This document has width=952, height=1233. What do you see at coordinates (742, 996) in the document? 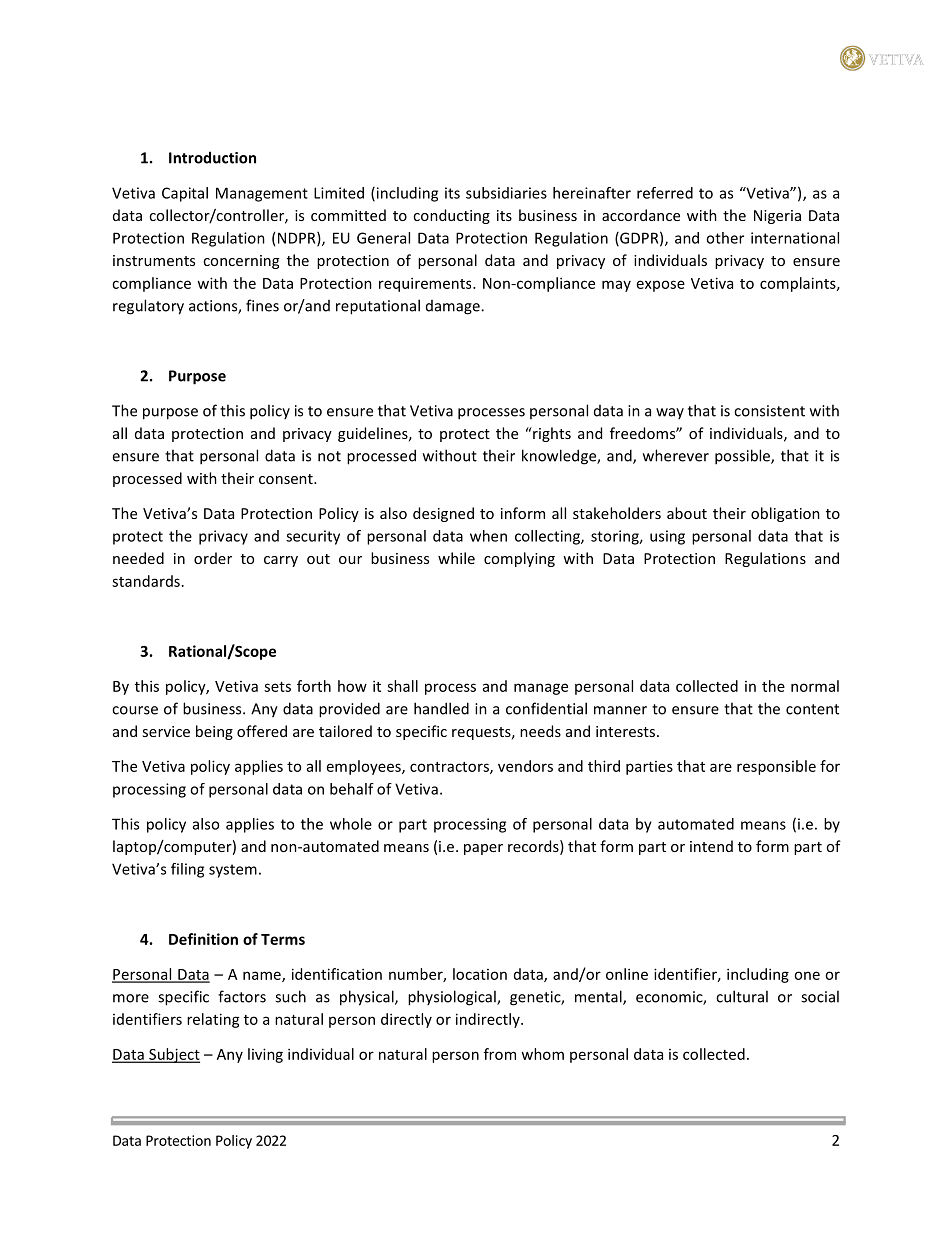
I see `cultural` at bounding box center [742, 996].
